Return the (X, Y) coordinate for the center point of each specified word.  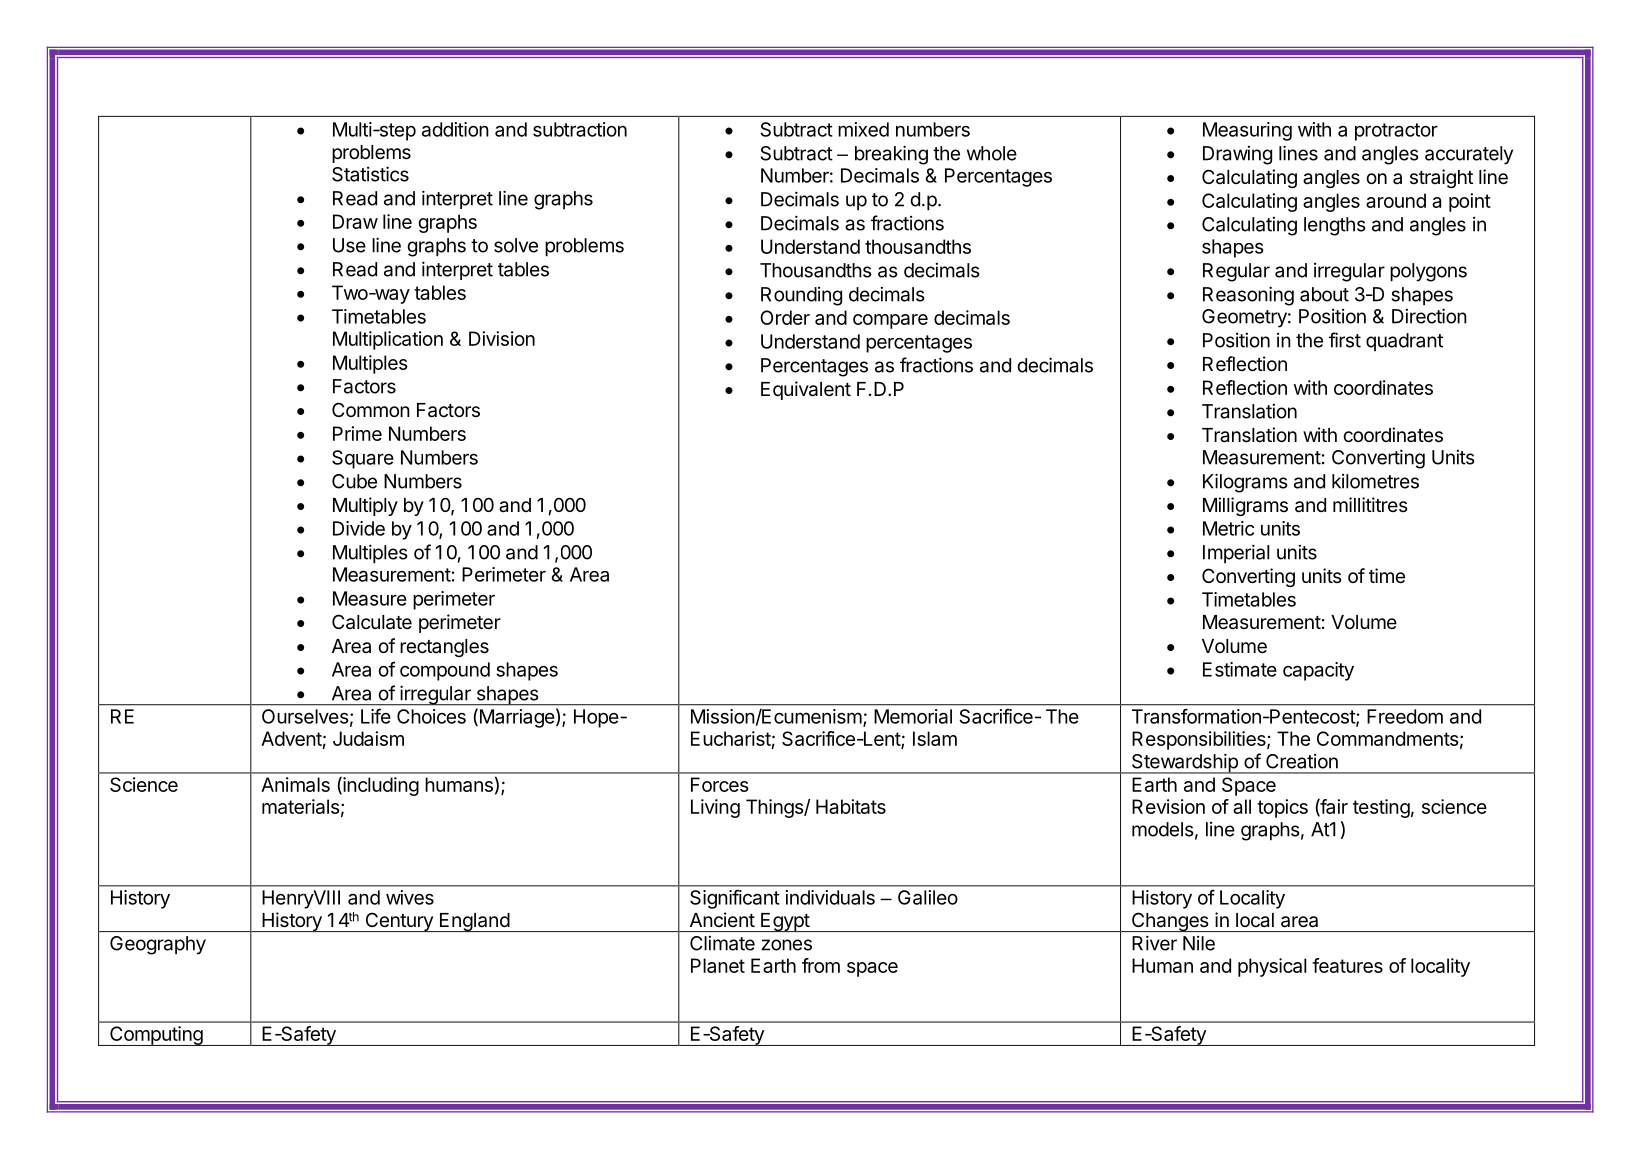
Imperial (1236, 554)
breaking (891, 155)
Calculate (372, 622)
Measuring (1247, 131)
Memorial (913, 716)
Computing (156, 1036)
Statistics (370, 174)
